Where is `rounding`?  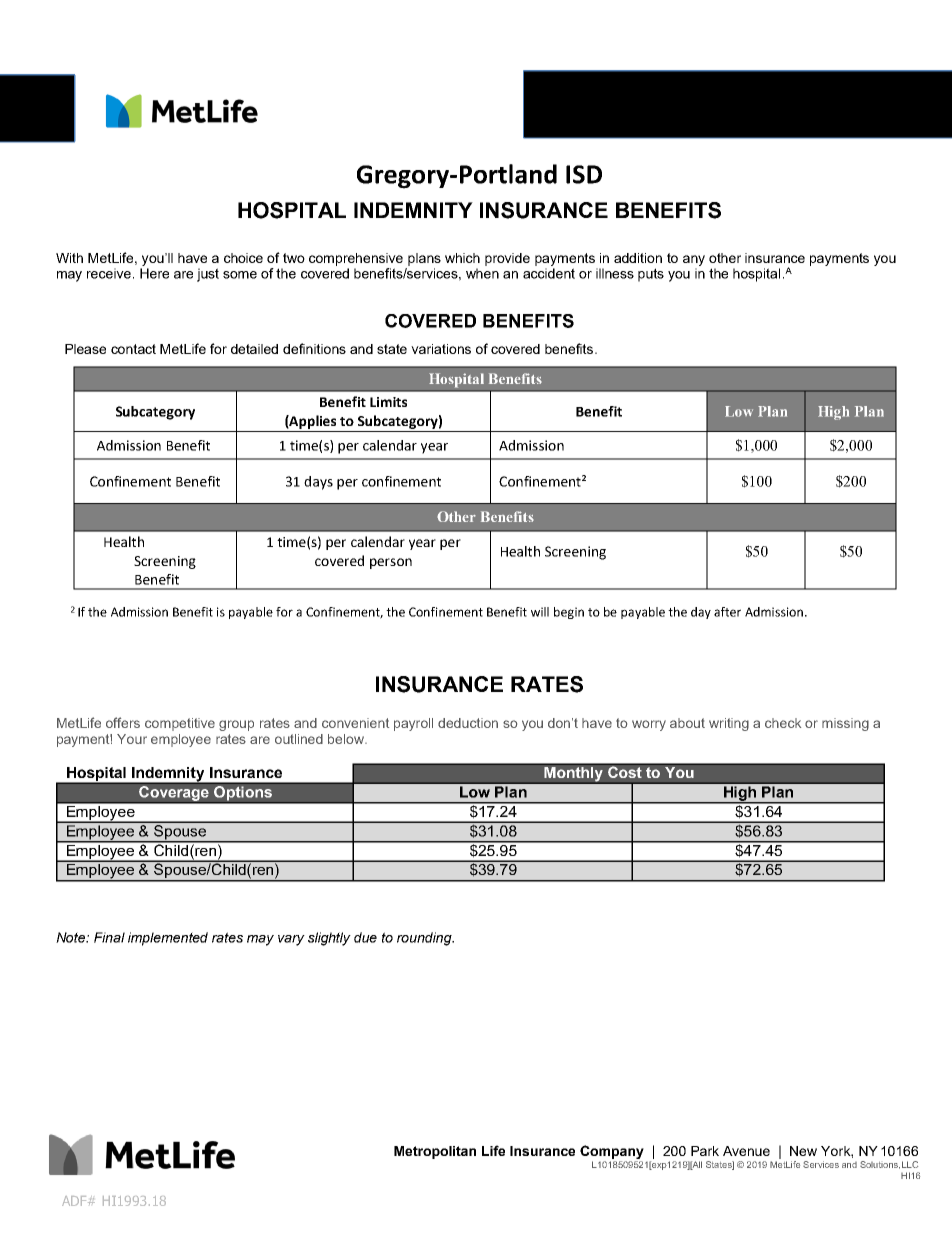 rounding is located at coordinates (425, 939).
